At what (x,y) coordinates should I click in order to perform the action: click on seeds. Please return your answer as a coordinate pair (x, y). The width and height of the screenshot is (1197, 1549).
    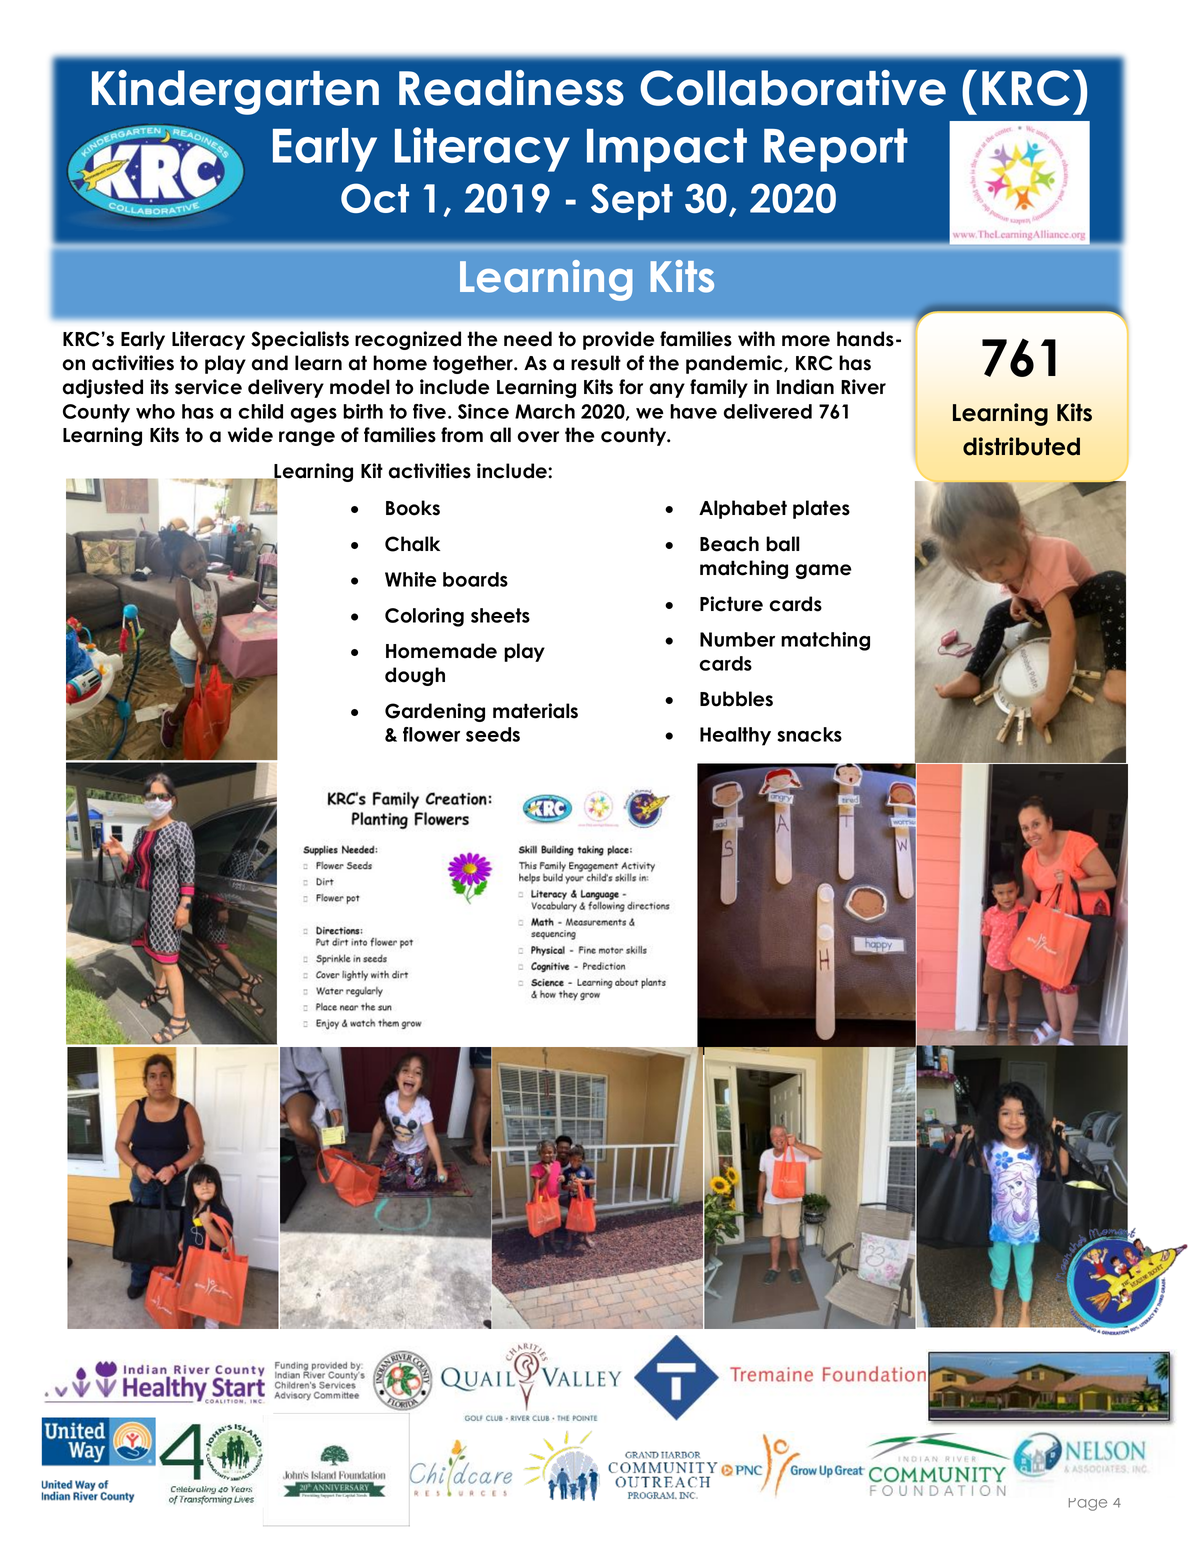
    Looking at the image, I should click on (493, 734).
